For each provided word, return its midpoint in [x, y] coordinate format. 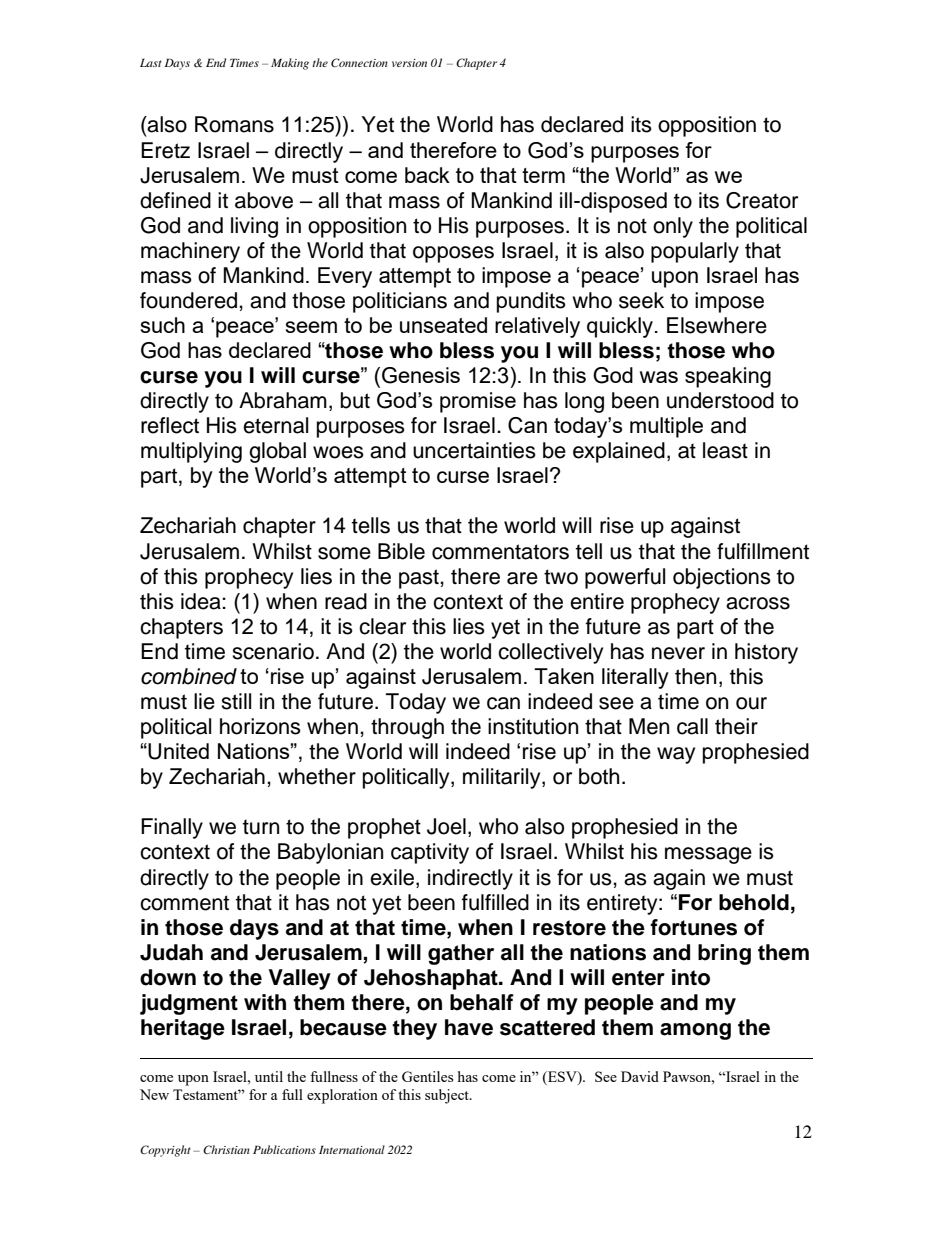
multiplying [191, 452]
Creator [762, 200]
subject [448, 1096]
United [178, 751]
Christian [226, 1149]
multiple [666, 427]
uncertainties [474, 450]
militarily [503, 778]
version [409, 63]
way [676, 755]
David [640, 1076]
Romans [234, 124]
